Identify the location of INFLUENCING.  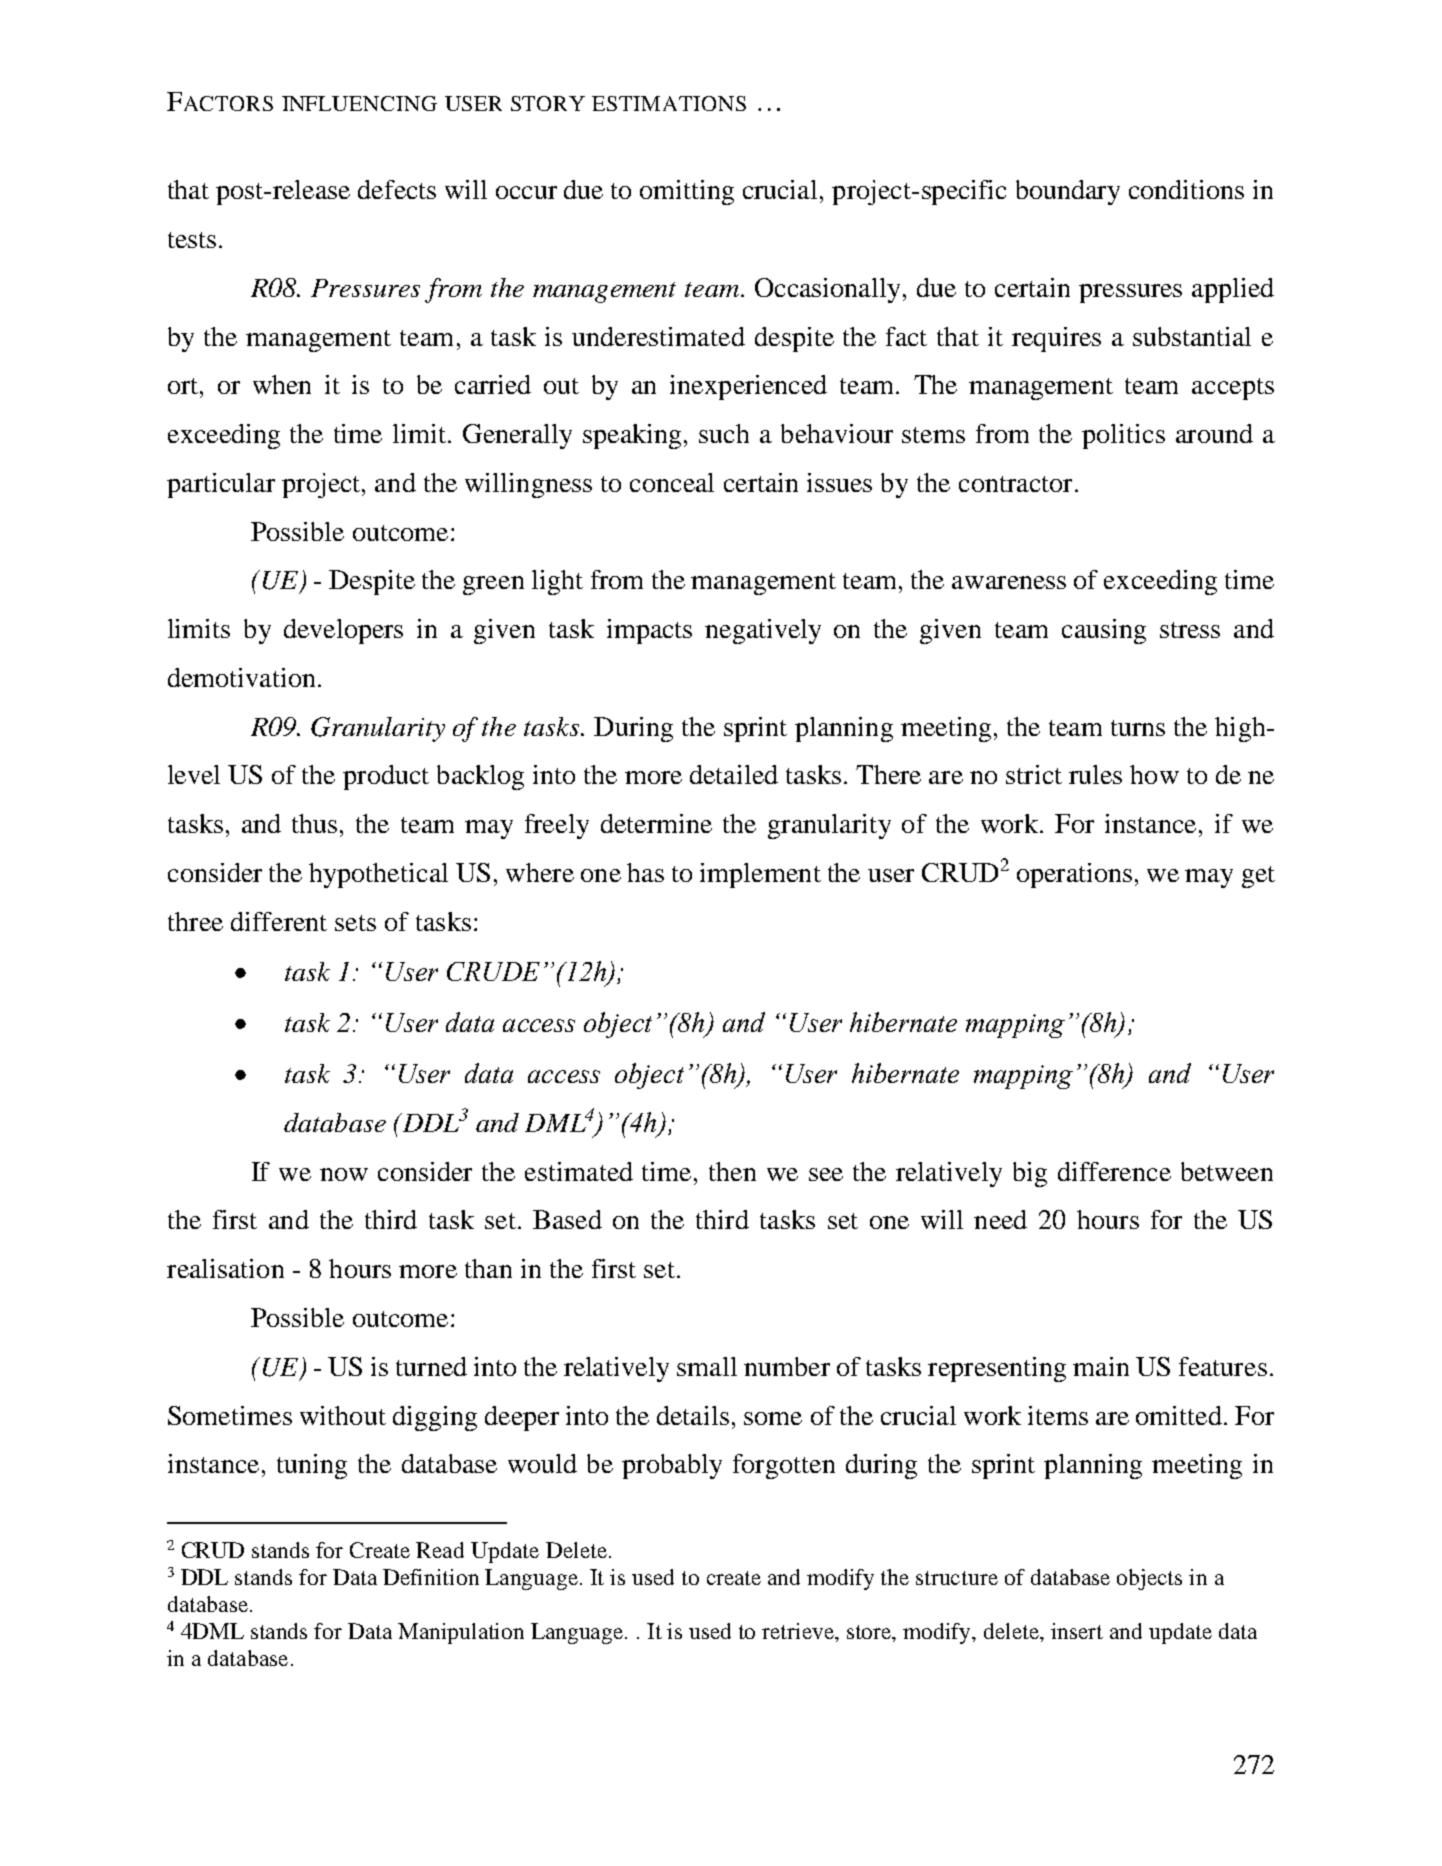
(359, 103).
